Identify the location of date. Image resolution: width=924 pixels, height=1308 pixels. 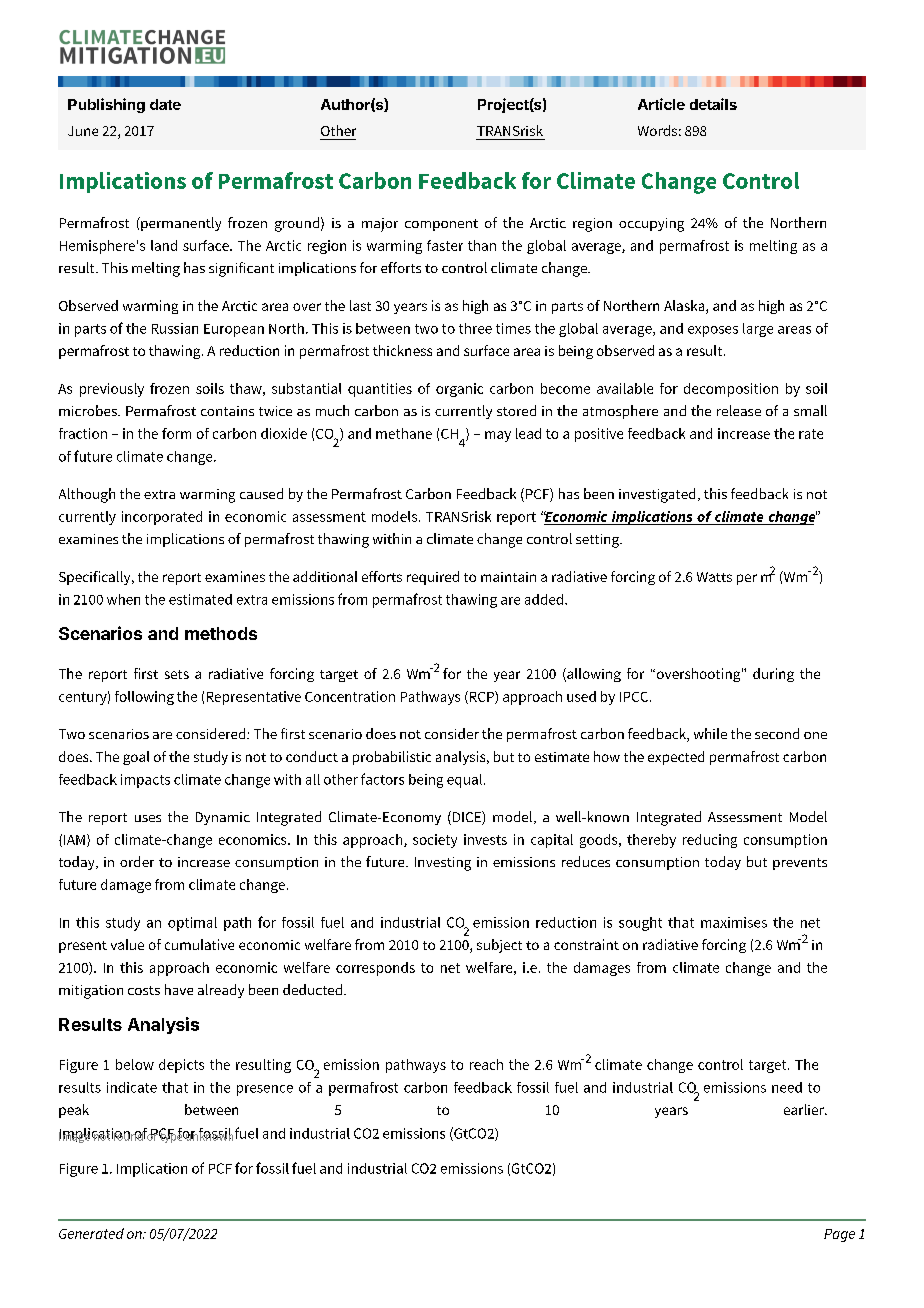
(165, 104).
